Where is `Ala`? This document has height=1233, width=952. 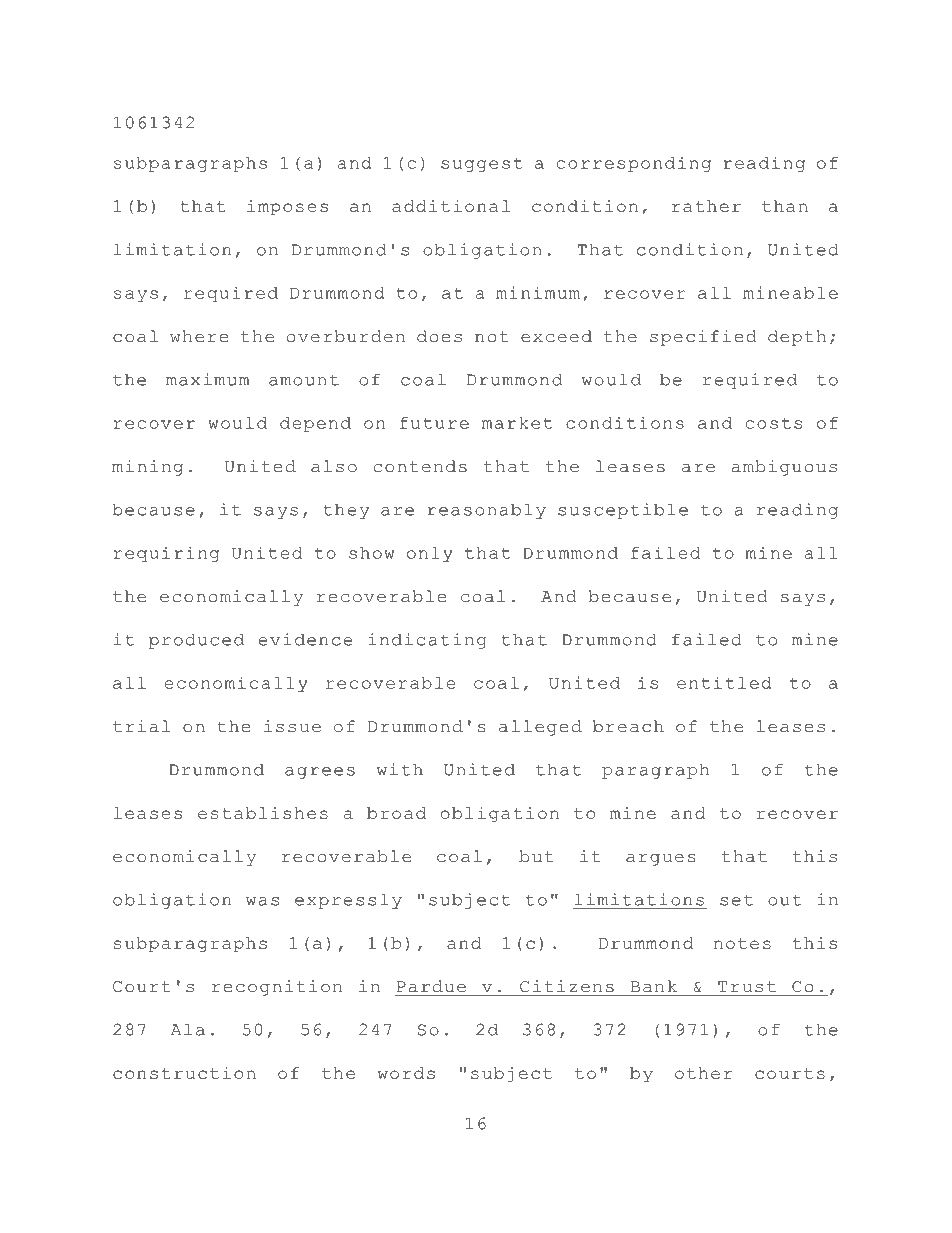
Ala is located at coordinates (188, 1029).
